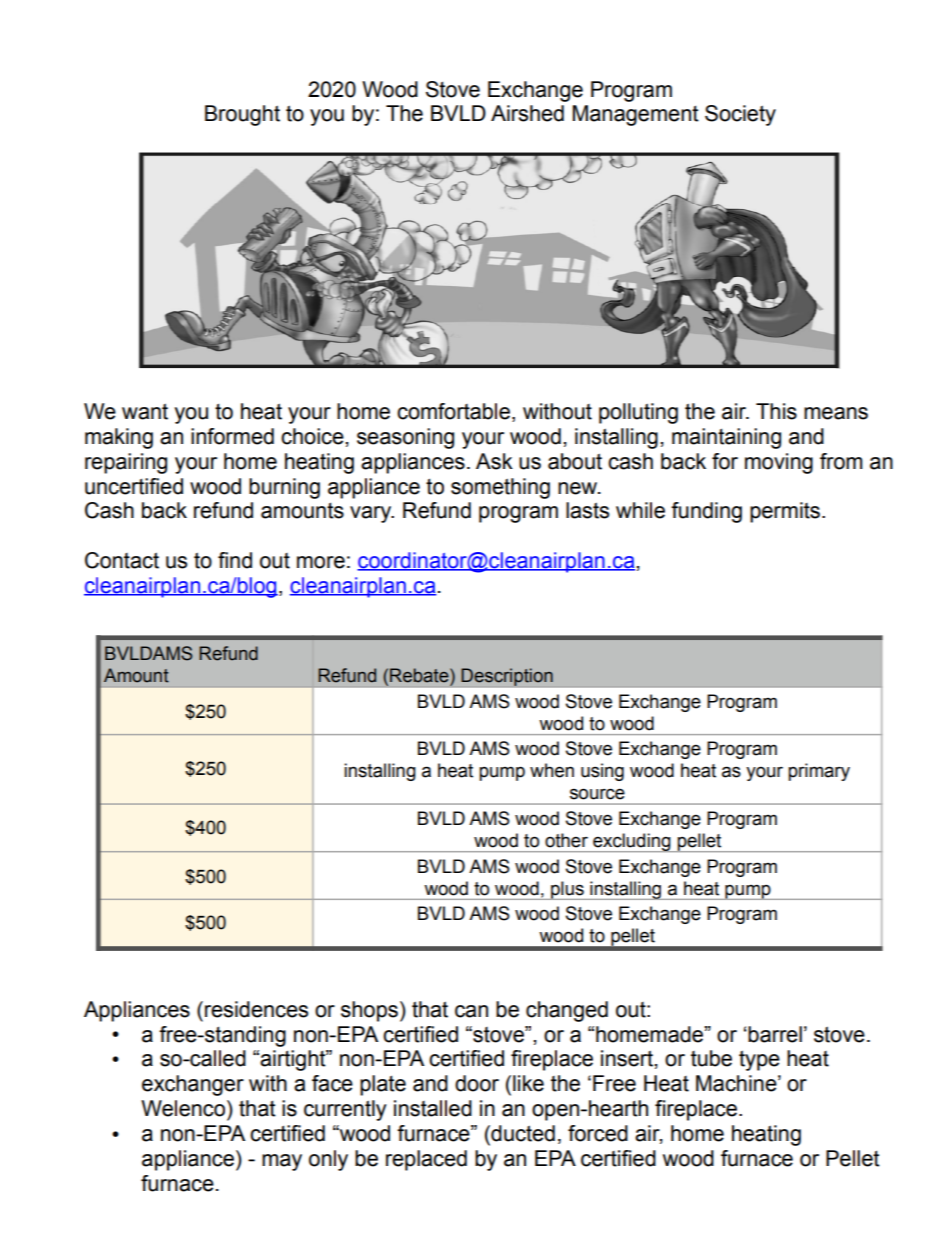 This screenshot has width=952, height=1233. What do you see at coordinates (776, 411) in the screenshot?
I see `This` at bounding box center [776, 411].
